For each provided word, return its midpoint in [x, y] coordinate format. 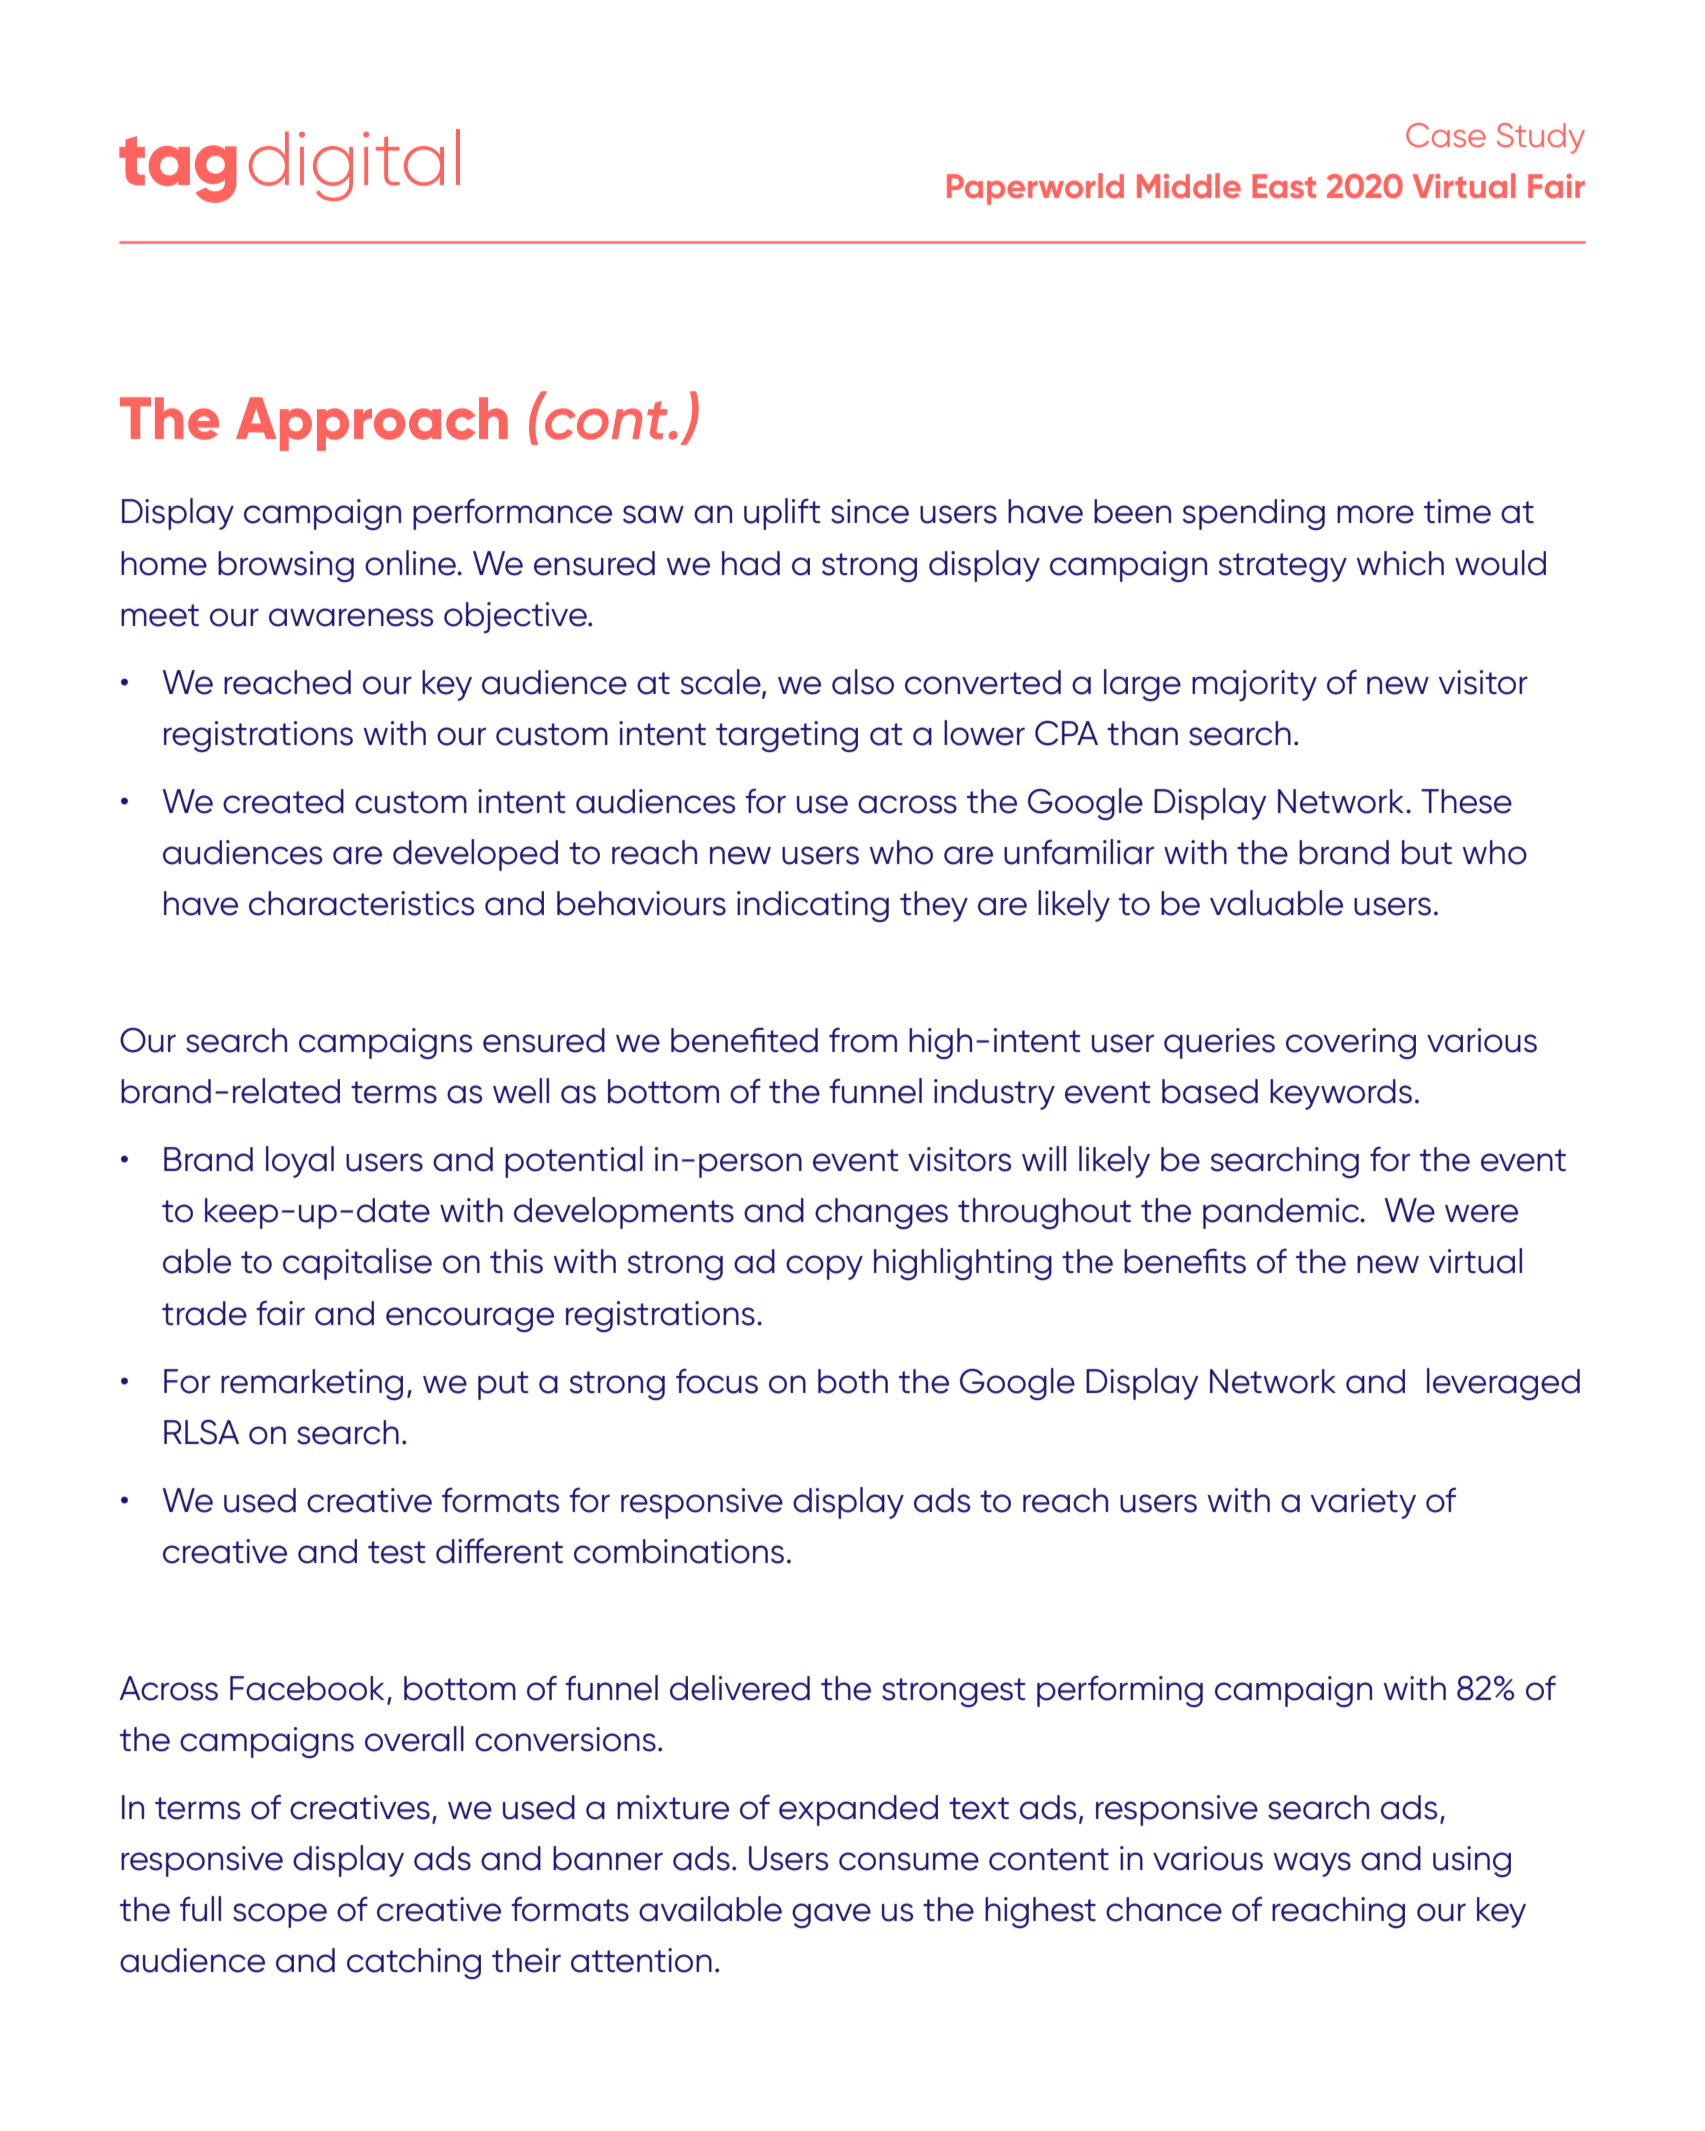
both [853, 1381]
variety [1363, 1503]
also [863, 682]
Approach [372, 424]
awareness [351, 617]
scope [280, 1915]
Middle [1189, 186]
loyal [300, 1162]
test [396, 1552]
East [1284, 186]
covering [1351, 1043]
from [863, 1040]
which [1400, 563]
